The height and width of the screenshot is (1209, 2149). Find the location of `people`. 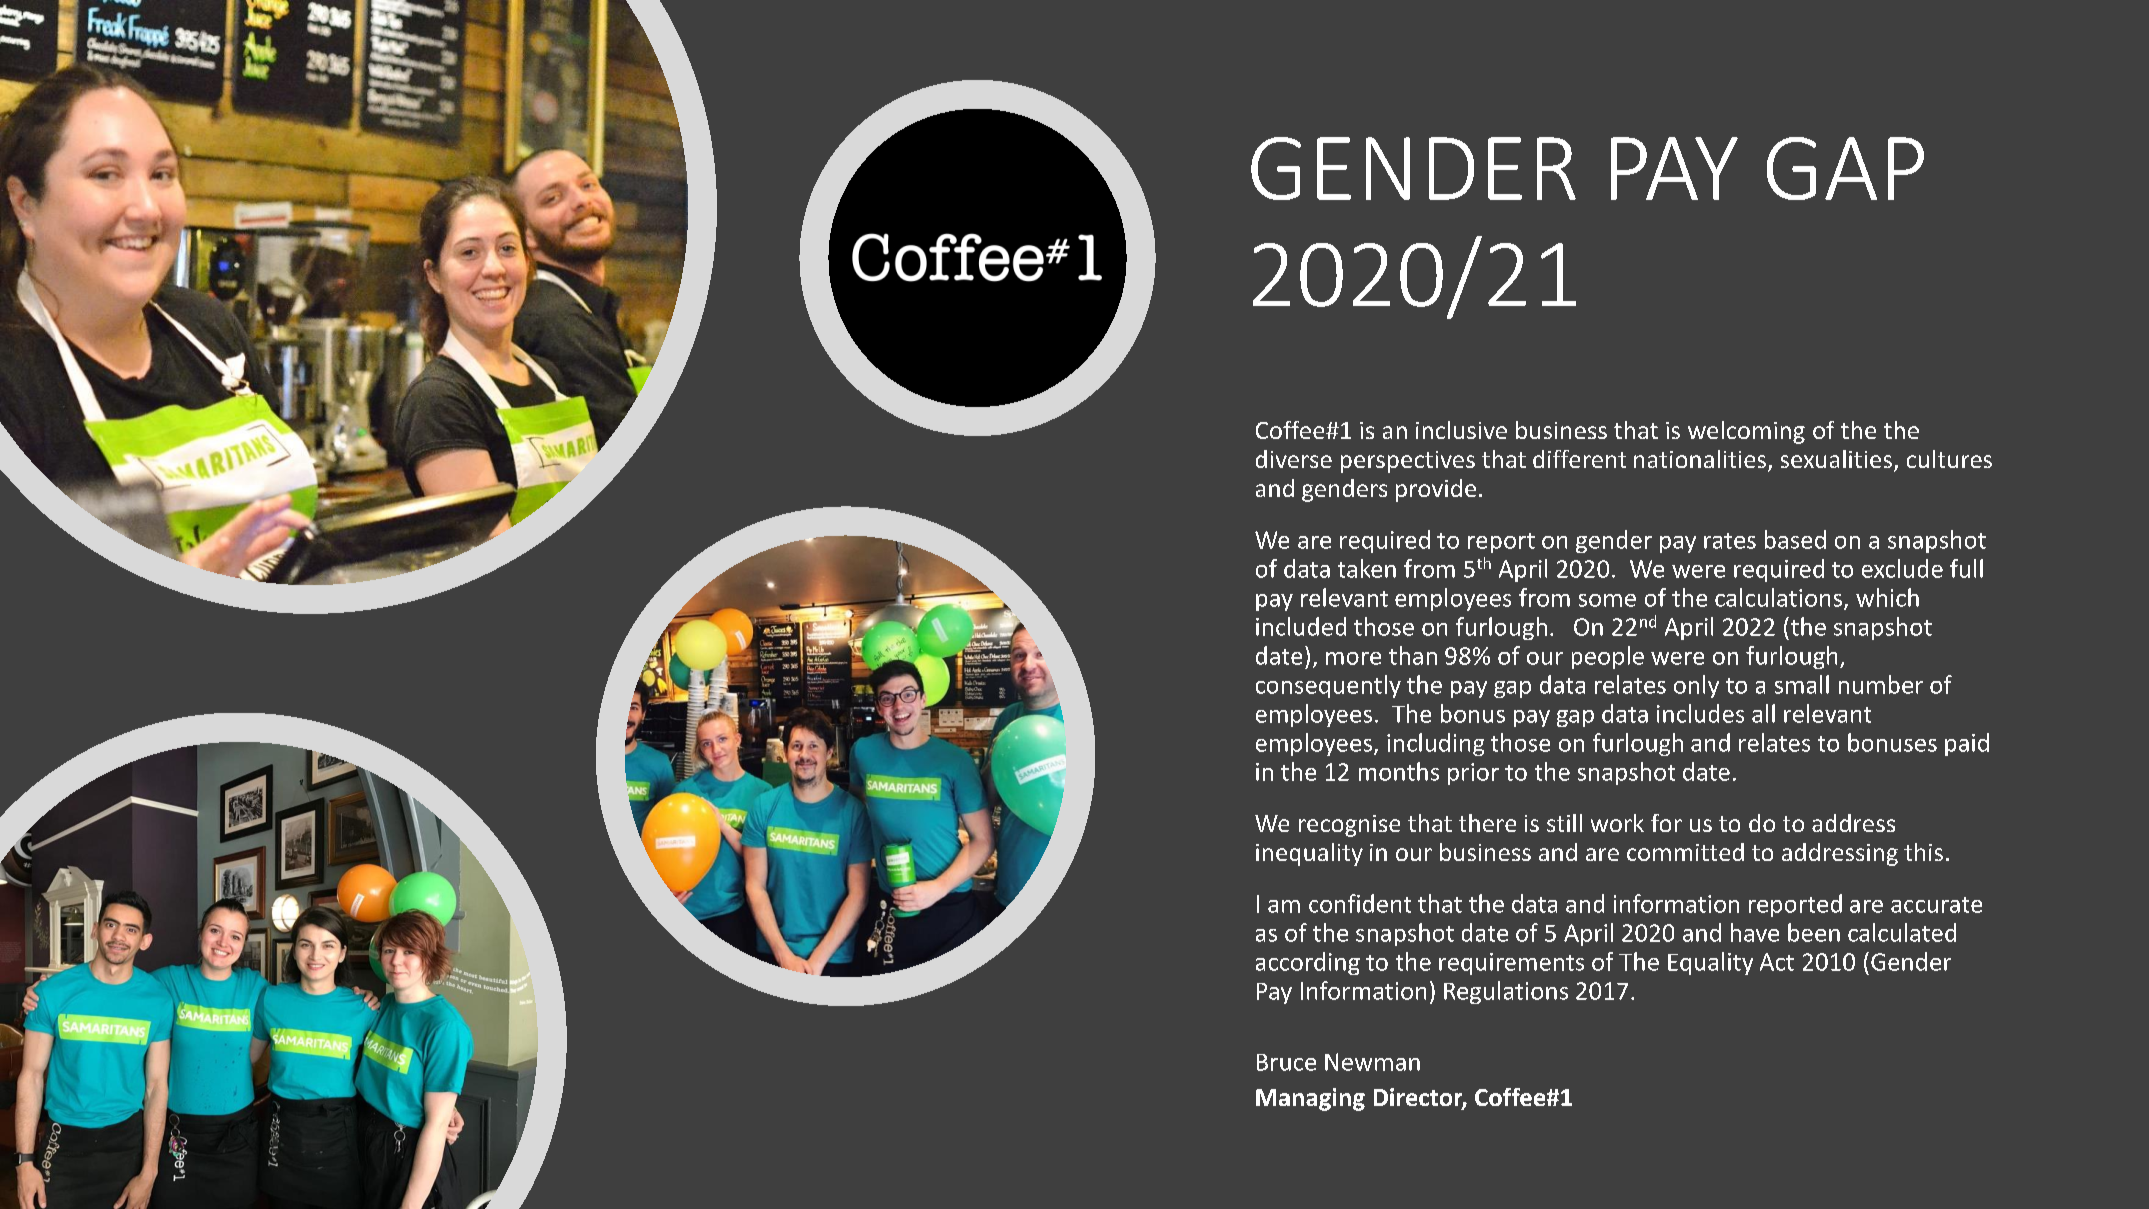

people is located at coordinates (1608, 657).
